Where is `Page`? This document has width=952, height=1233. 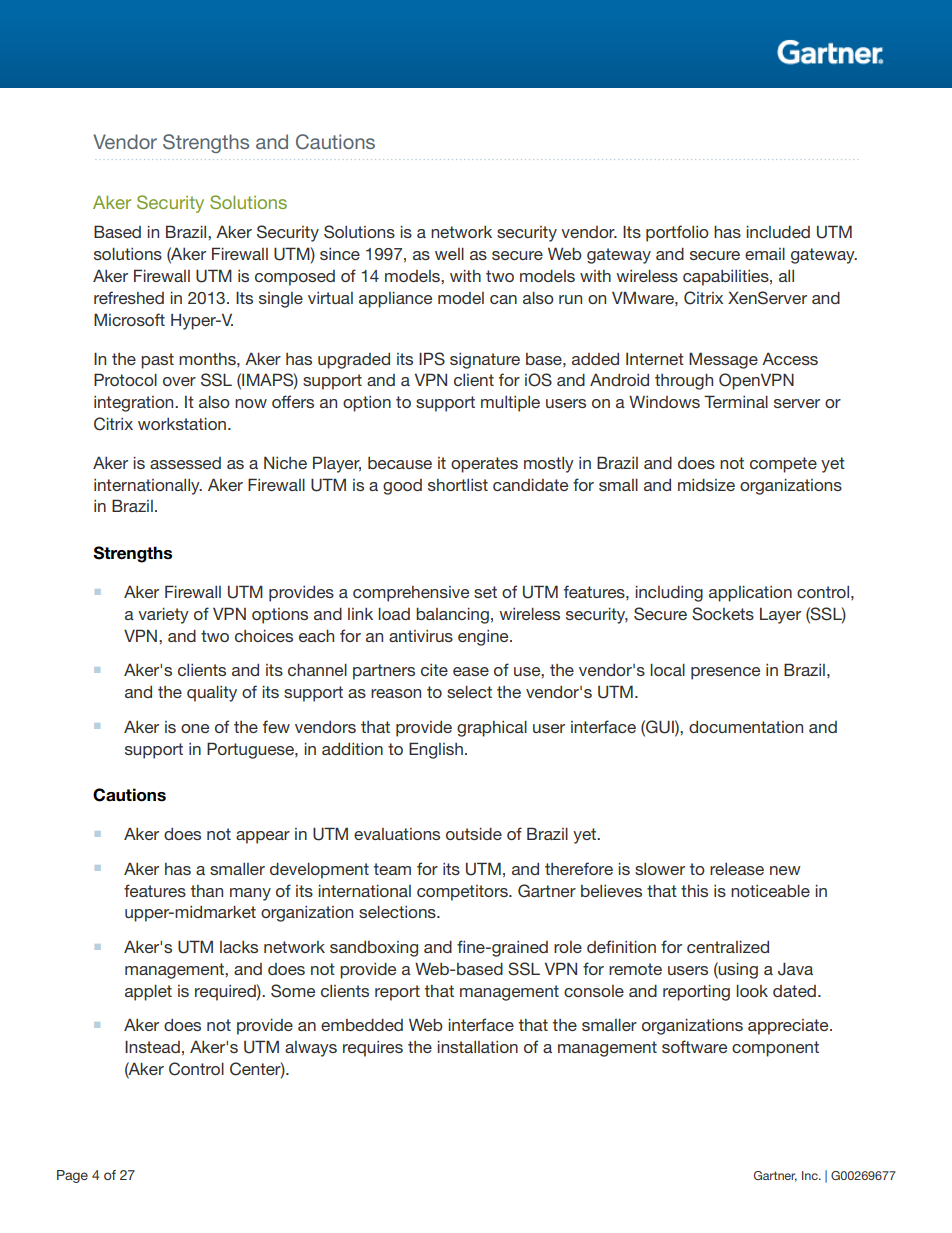 Page is located at coordinates (72, 1176).
